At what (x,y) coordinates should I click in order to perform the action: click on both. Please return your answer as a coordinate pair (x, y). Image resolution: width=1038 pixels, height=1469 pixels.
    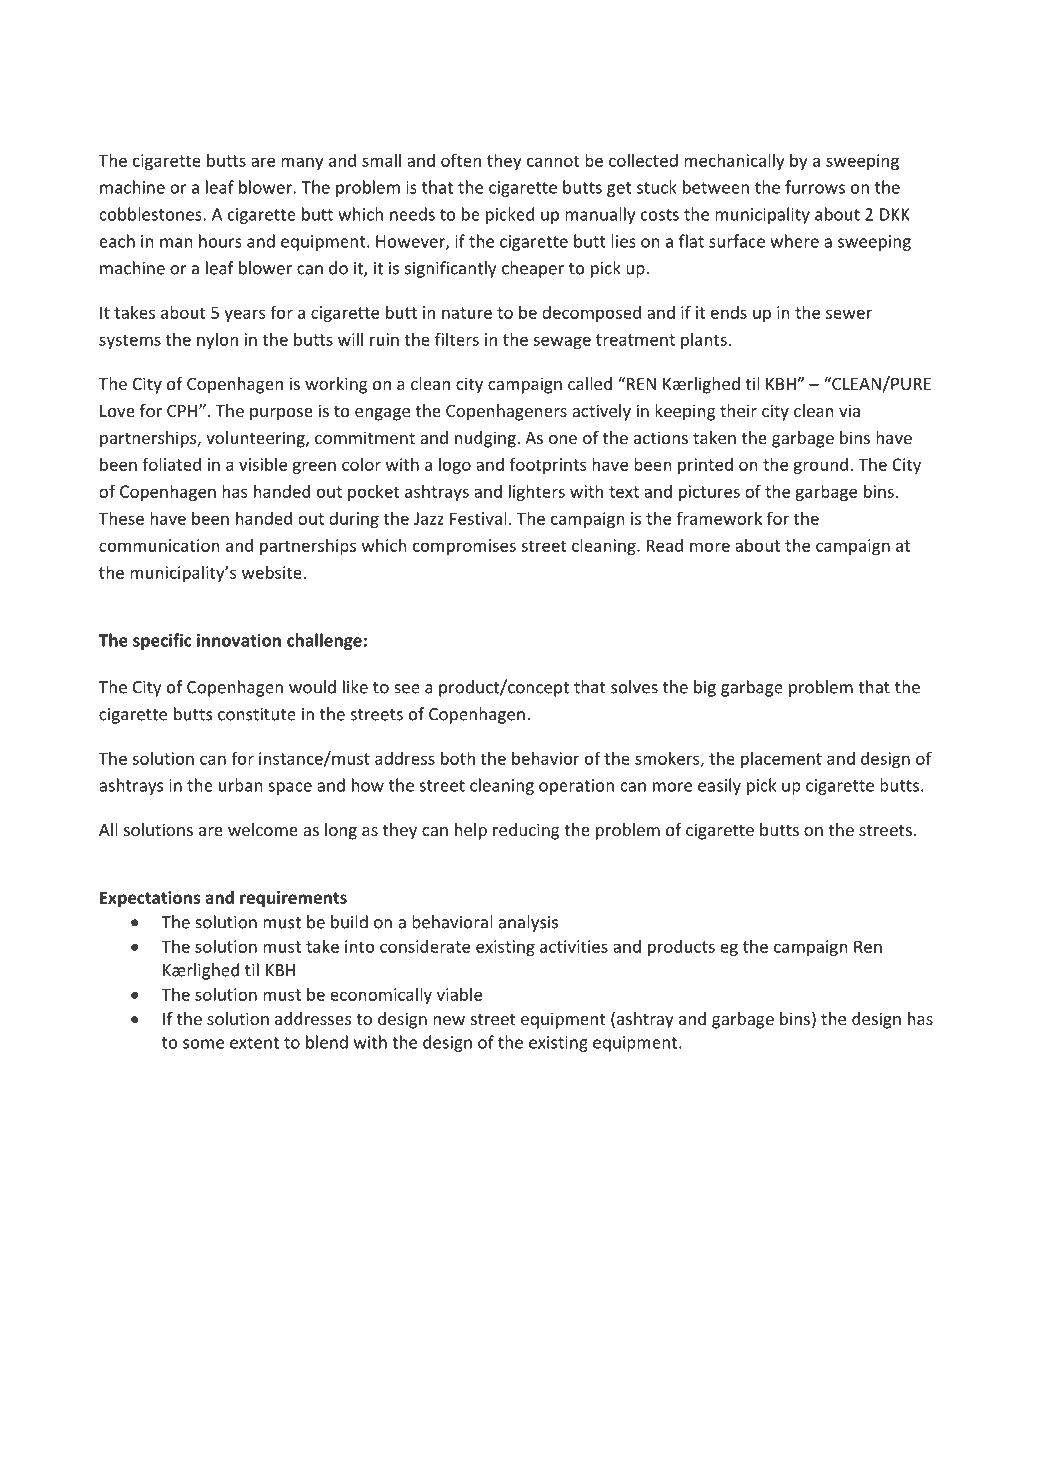
    Looking at the image, I should click on (458, 758).
